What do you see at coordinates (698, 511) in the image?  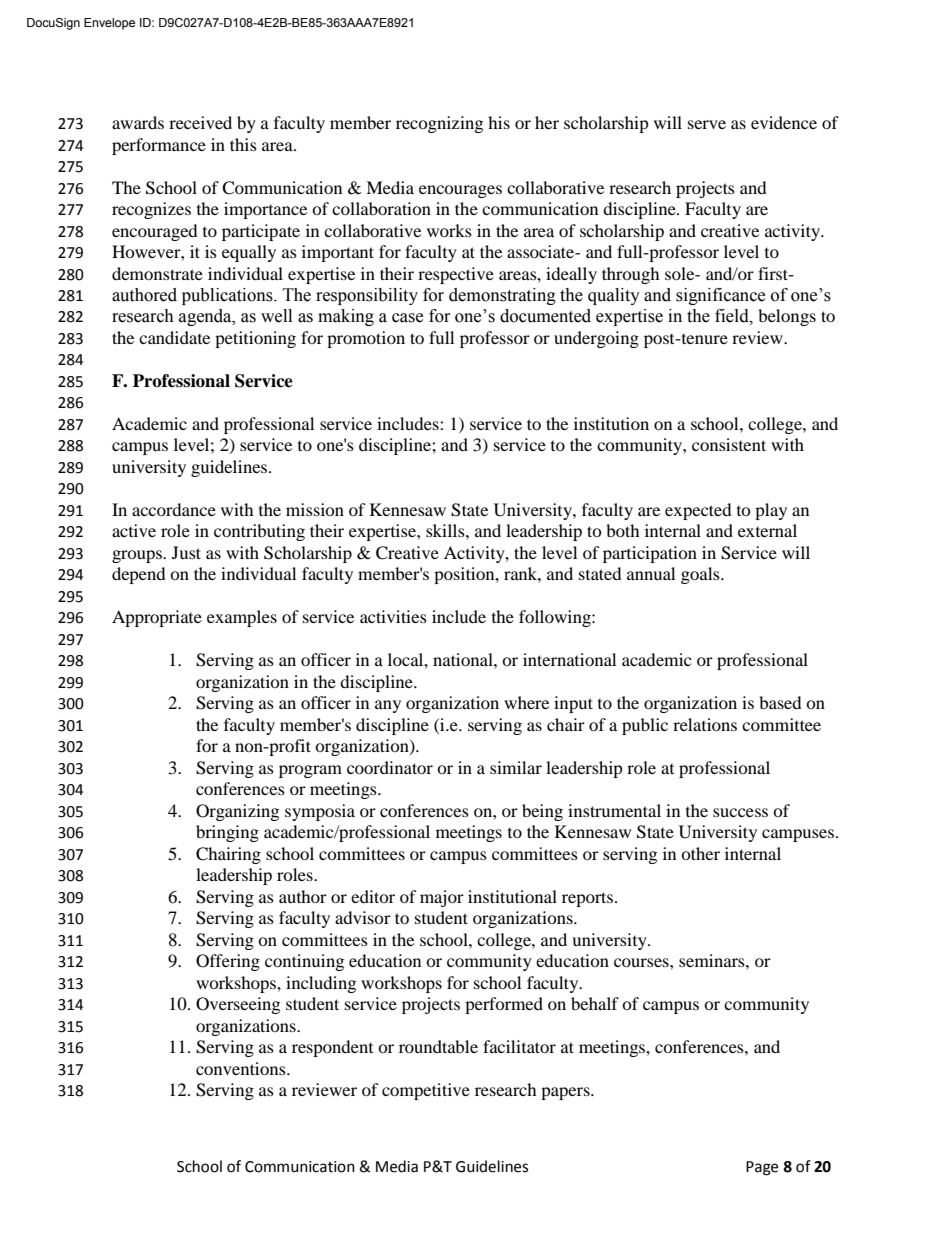 I see `expected` at bounding box center [698, 511].
